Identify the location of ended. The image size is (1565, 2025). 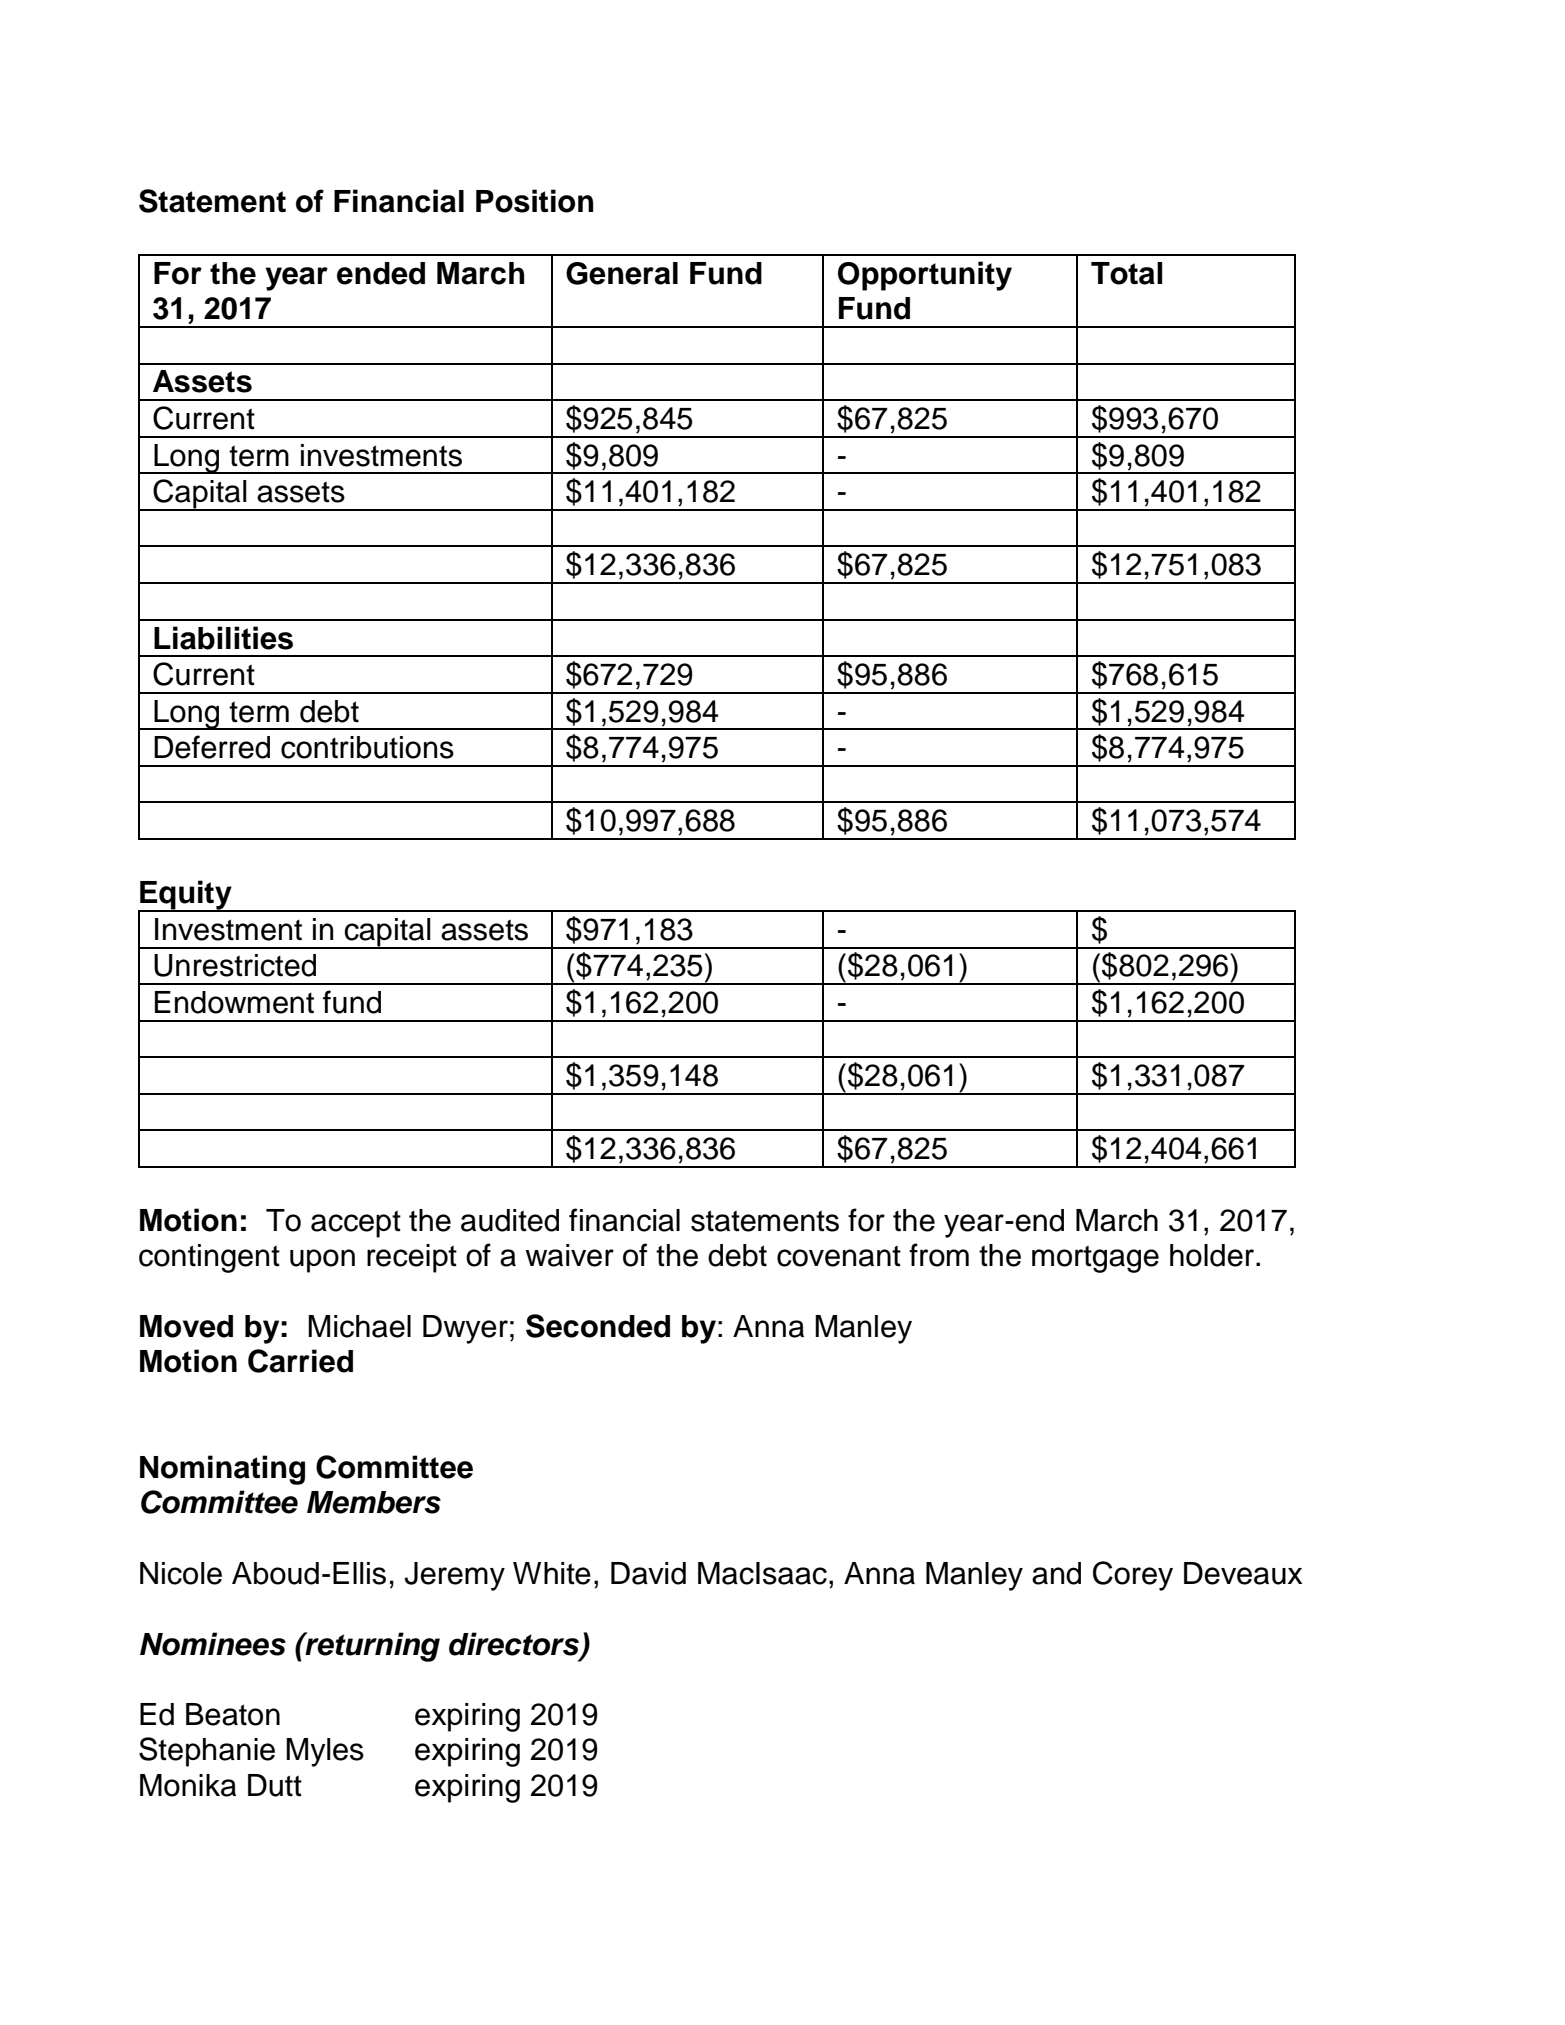
(381, 273).
